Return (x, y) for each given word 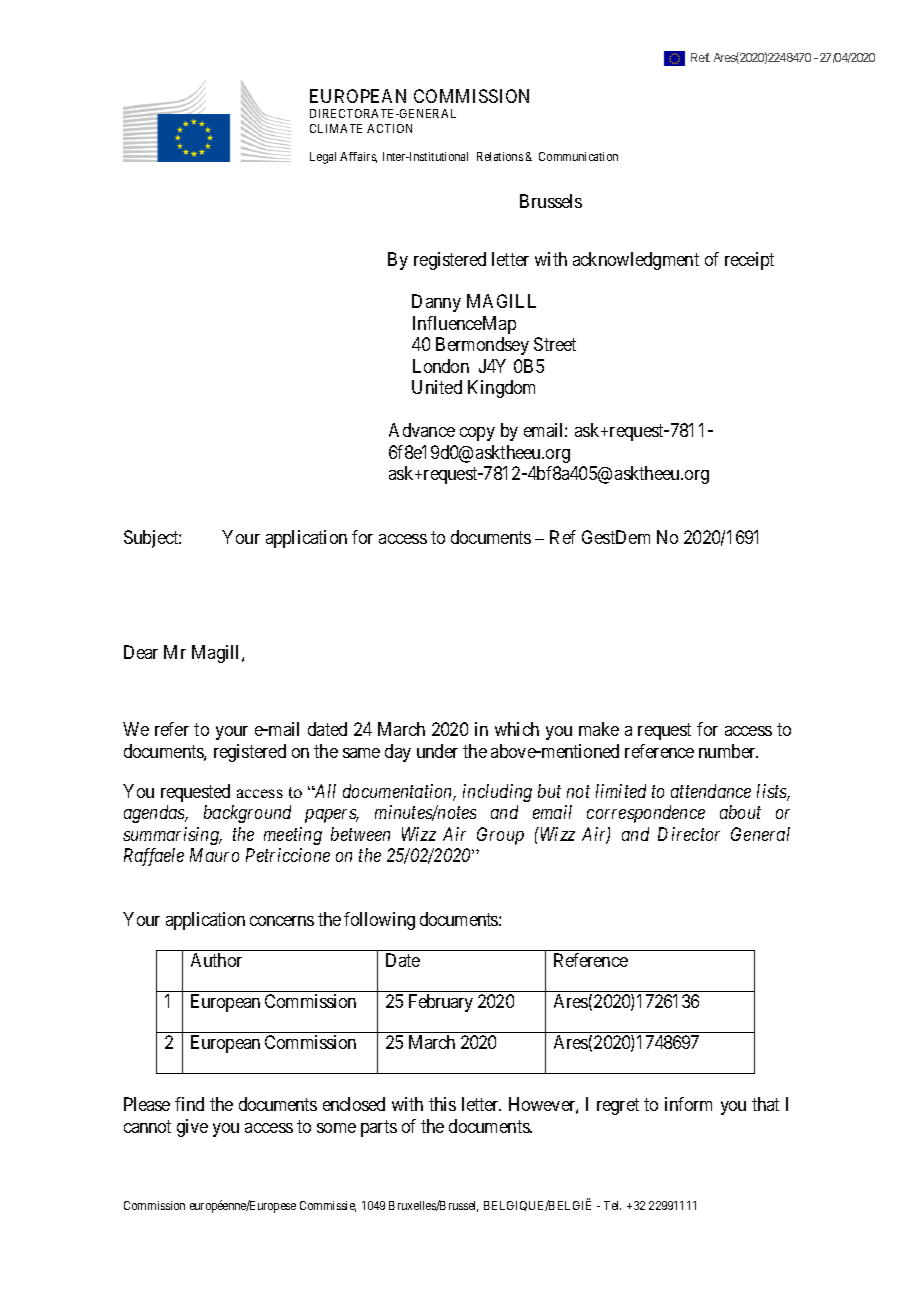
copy (477, 434)
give (192, 1128)
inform (688, 1104)
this (442, 1104)
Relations (500, 156)
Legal (323, 158)
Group (500, 836)
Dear (141, 652)
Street (555, 344)
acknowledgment (636, 261)
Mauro (214, 855)
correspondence (646, 814)
